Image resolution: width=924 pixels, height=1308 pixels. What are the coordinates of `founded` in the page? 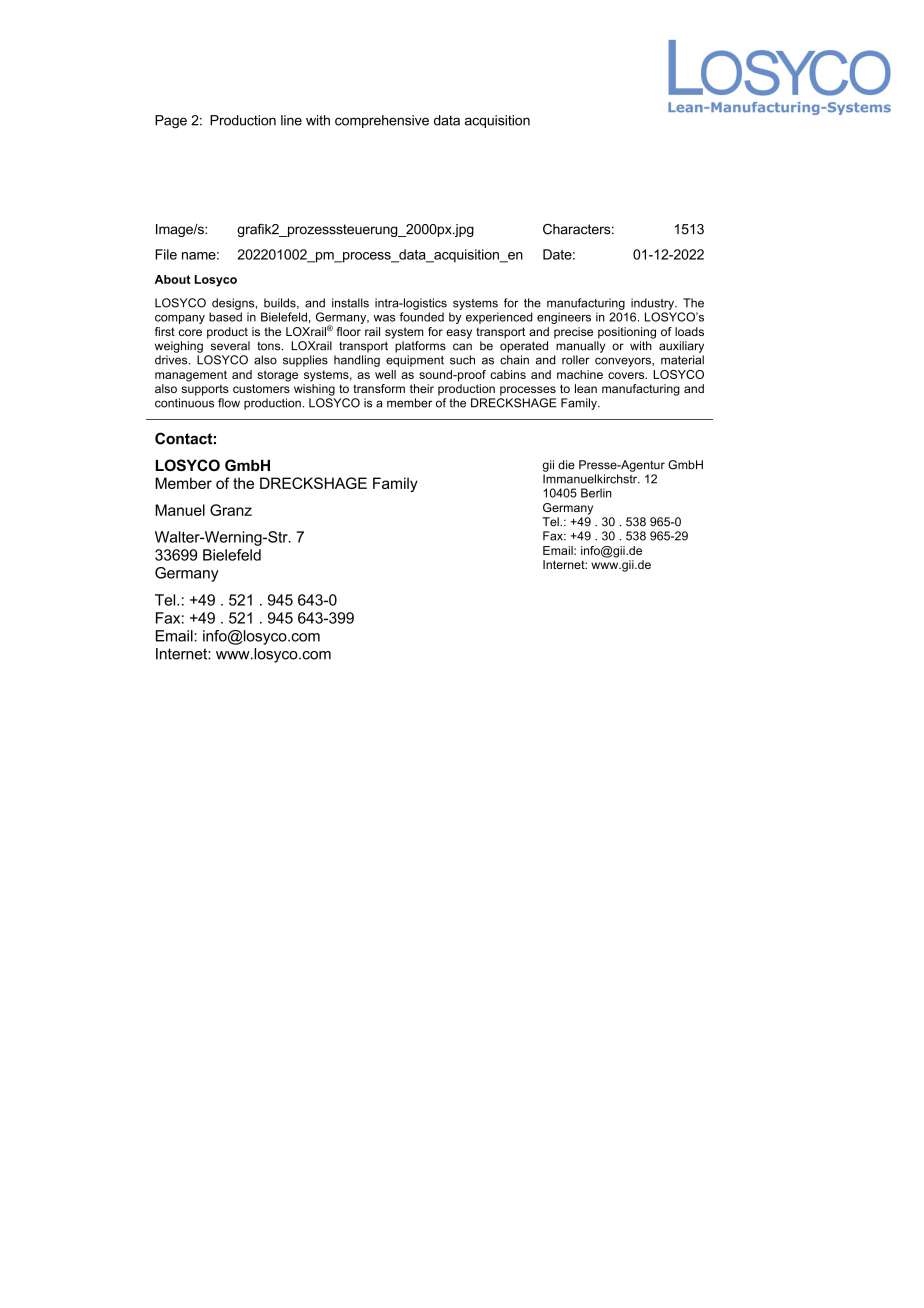 It's located at (421, 317).
